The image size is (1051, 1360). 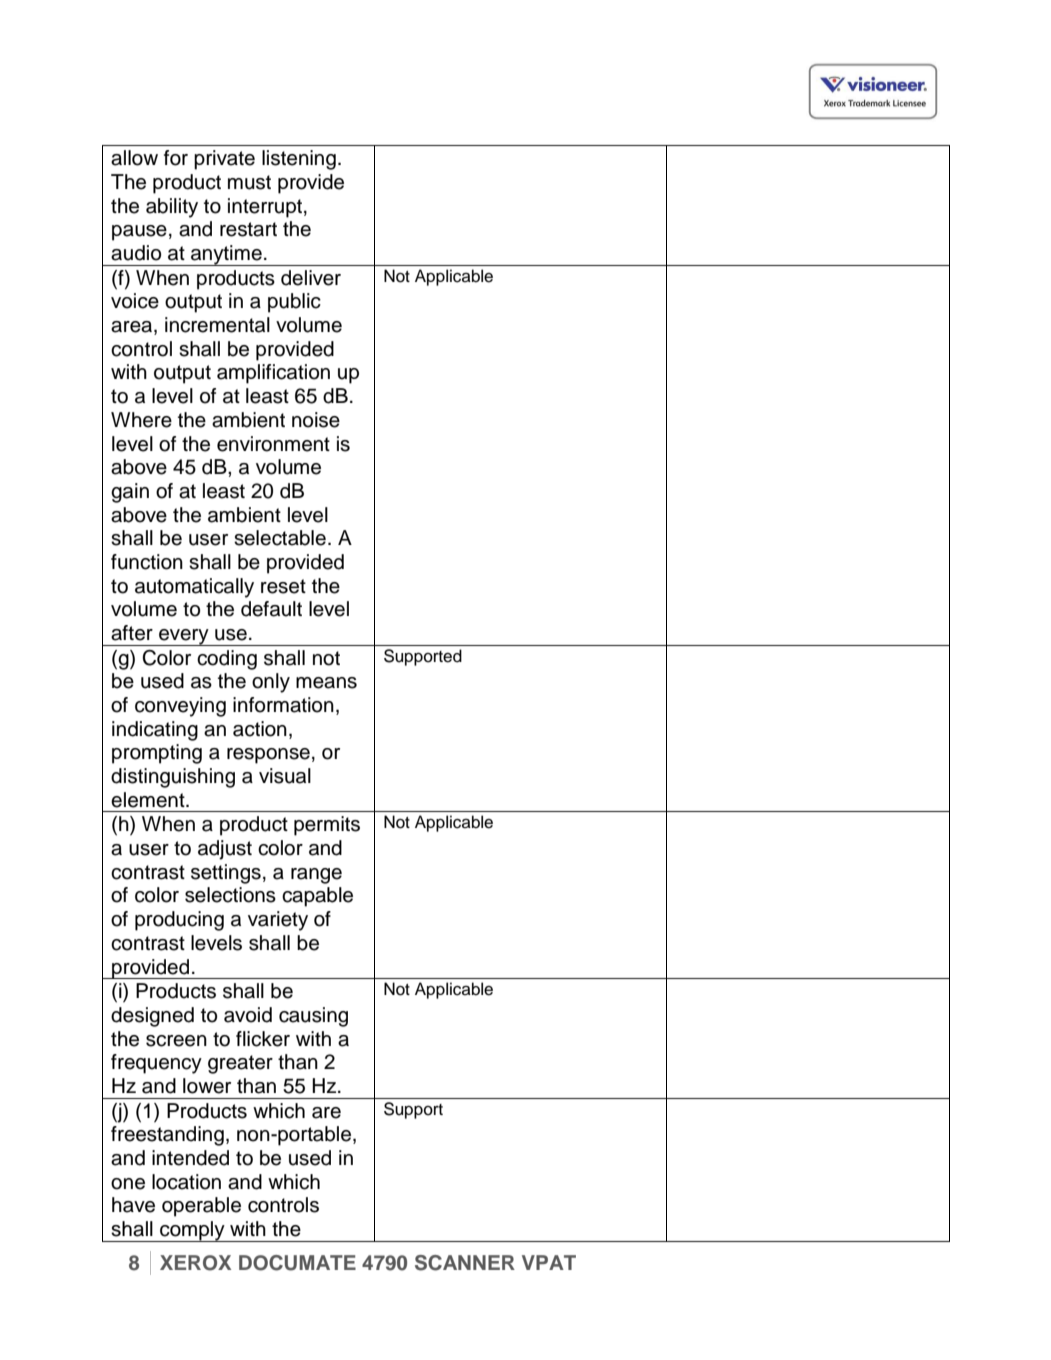 What do you see at coordinates (283, 586) in the page?
I see `reset` at bounding box center [283, 586].
